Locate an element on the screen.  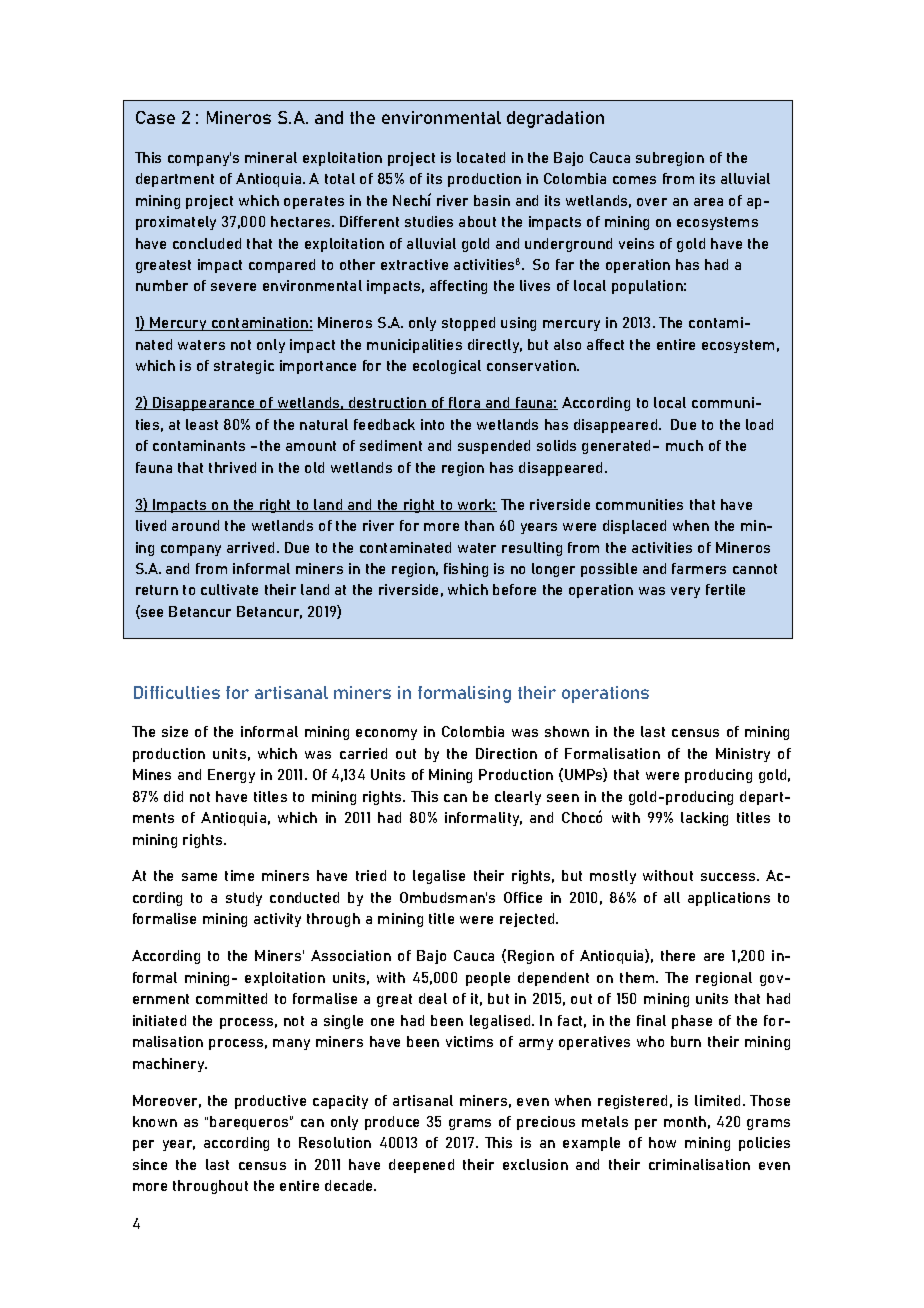
Office is located at coordinates (523, 897).
